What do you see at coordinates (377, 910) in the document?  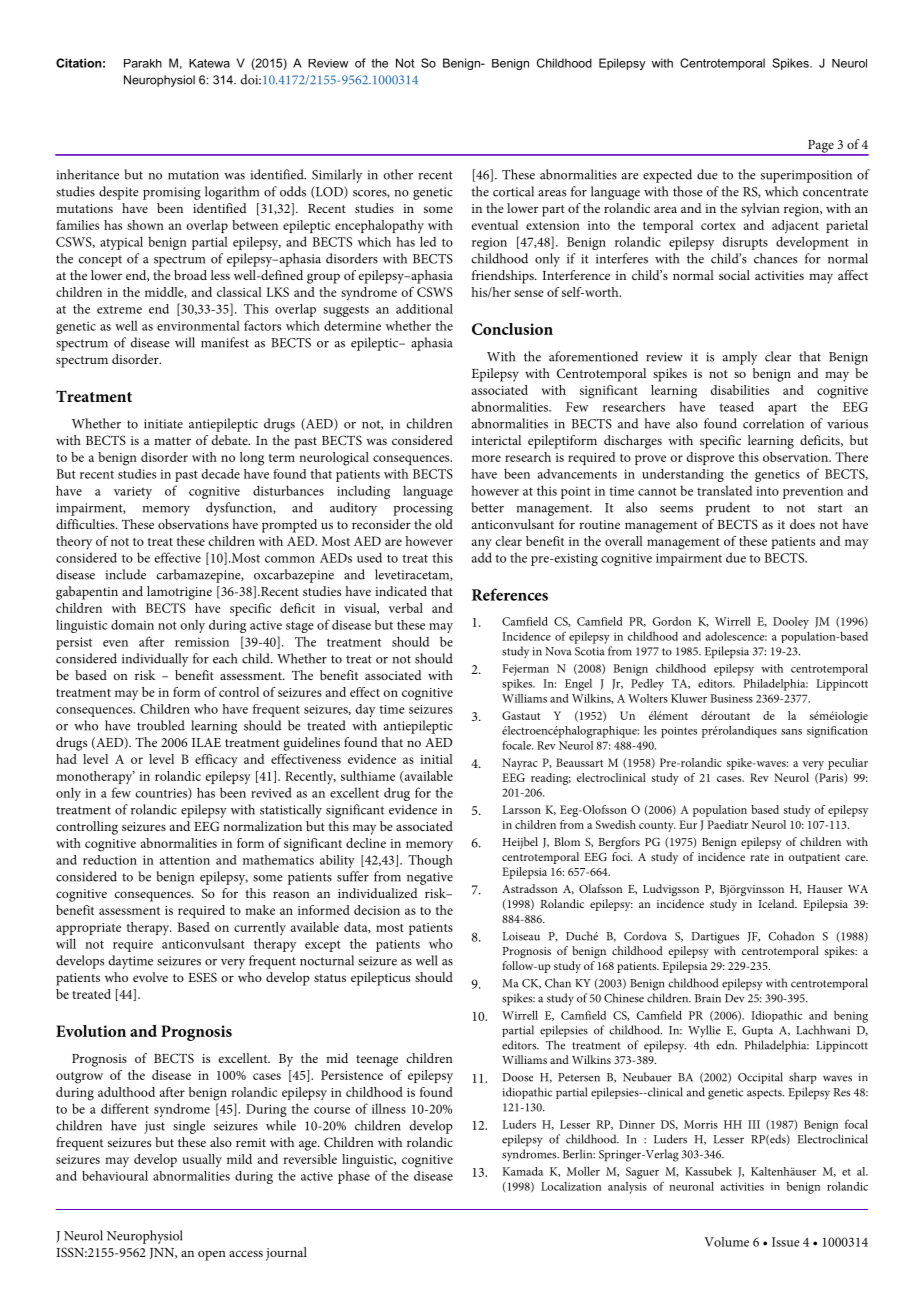 I see `decision` at bounding box center [377, 910].
